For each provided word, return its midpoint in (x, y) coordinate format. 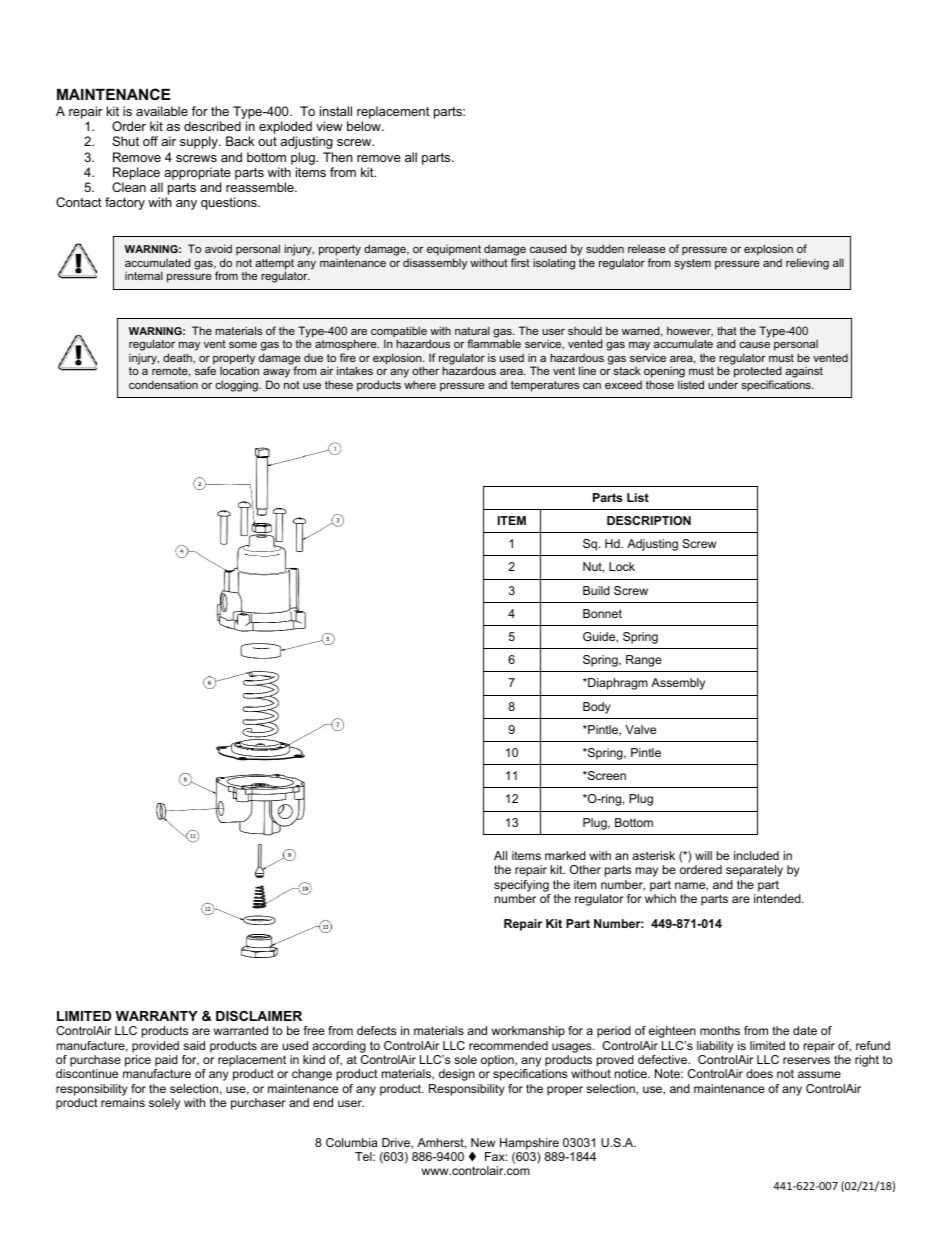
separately (754, 871)
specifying (521, 886)
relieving (807, 264)
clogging (237, 386)
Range (644, 661)
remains (123, 1102)
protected (757, 372)
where (420, 385)
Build (596, 590)
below (365, 126)
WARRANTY (157, 1016)
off (150, 141)
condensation (163, 384)
